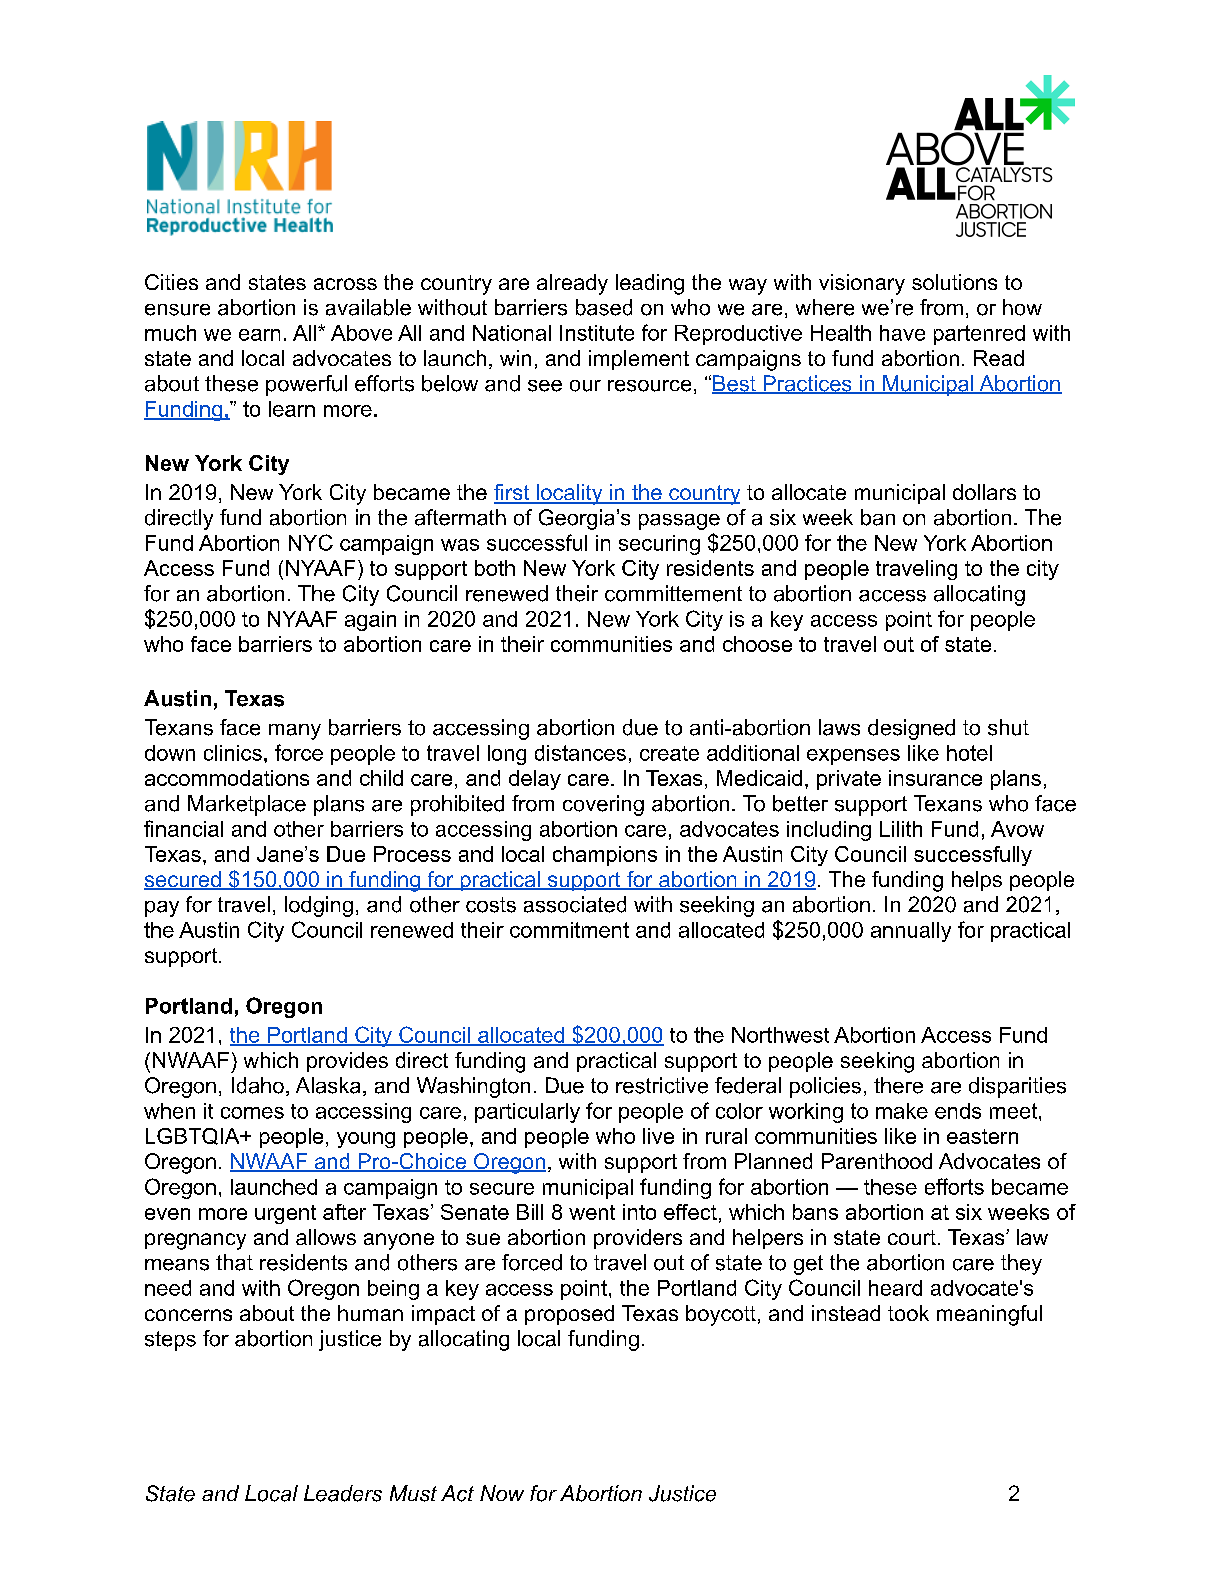 This page has width=1224, height=1584. Describe the element at coordinates (343, 1493) in the page. I see `Leaders` at that location.
